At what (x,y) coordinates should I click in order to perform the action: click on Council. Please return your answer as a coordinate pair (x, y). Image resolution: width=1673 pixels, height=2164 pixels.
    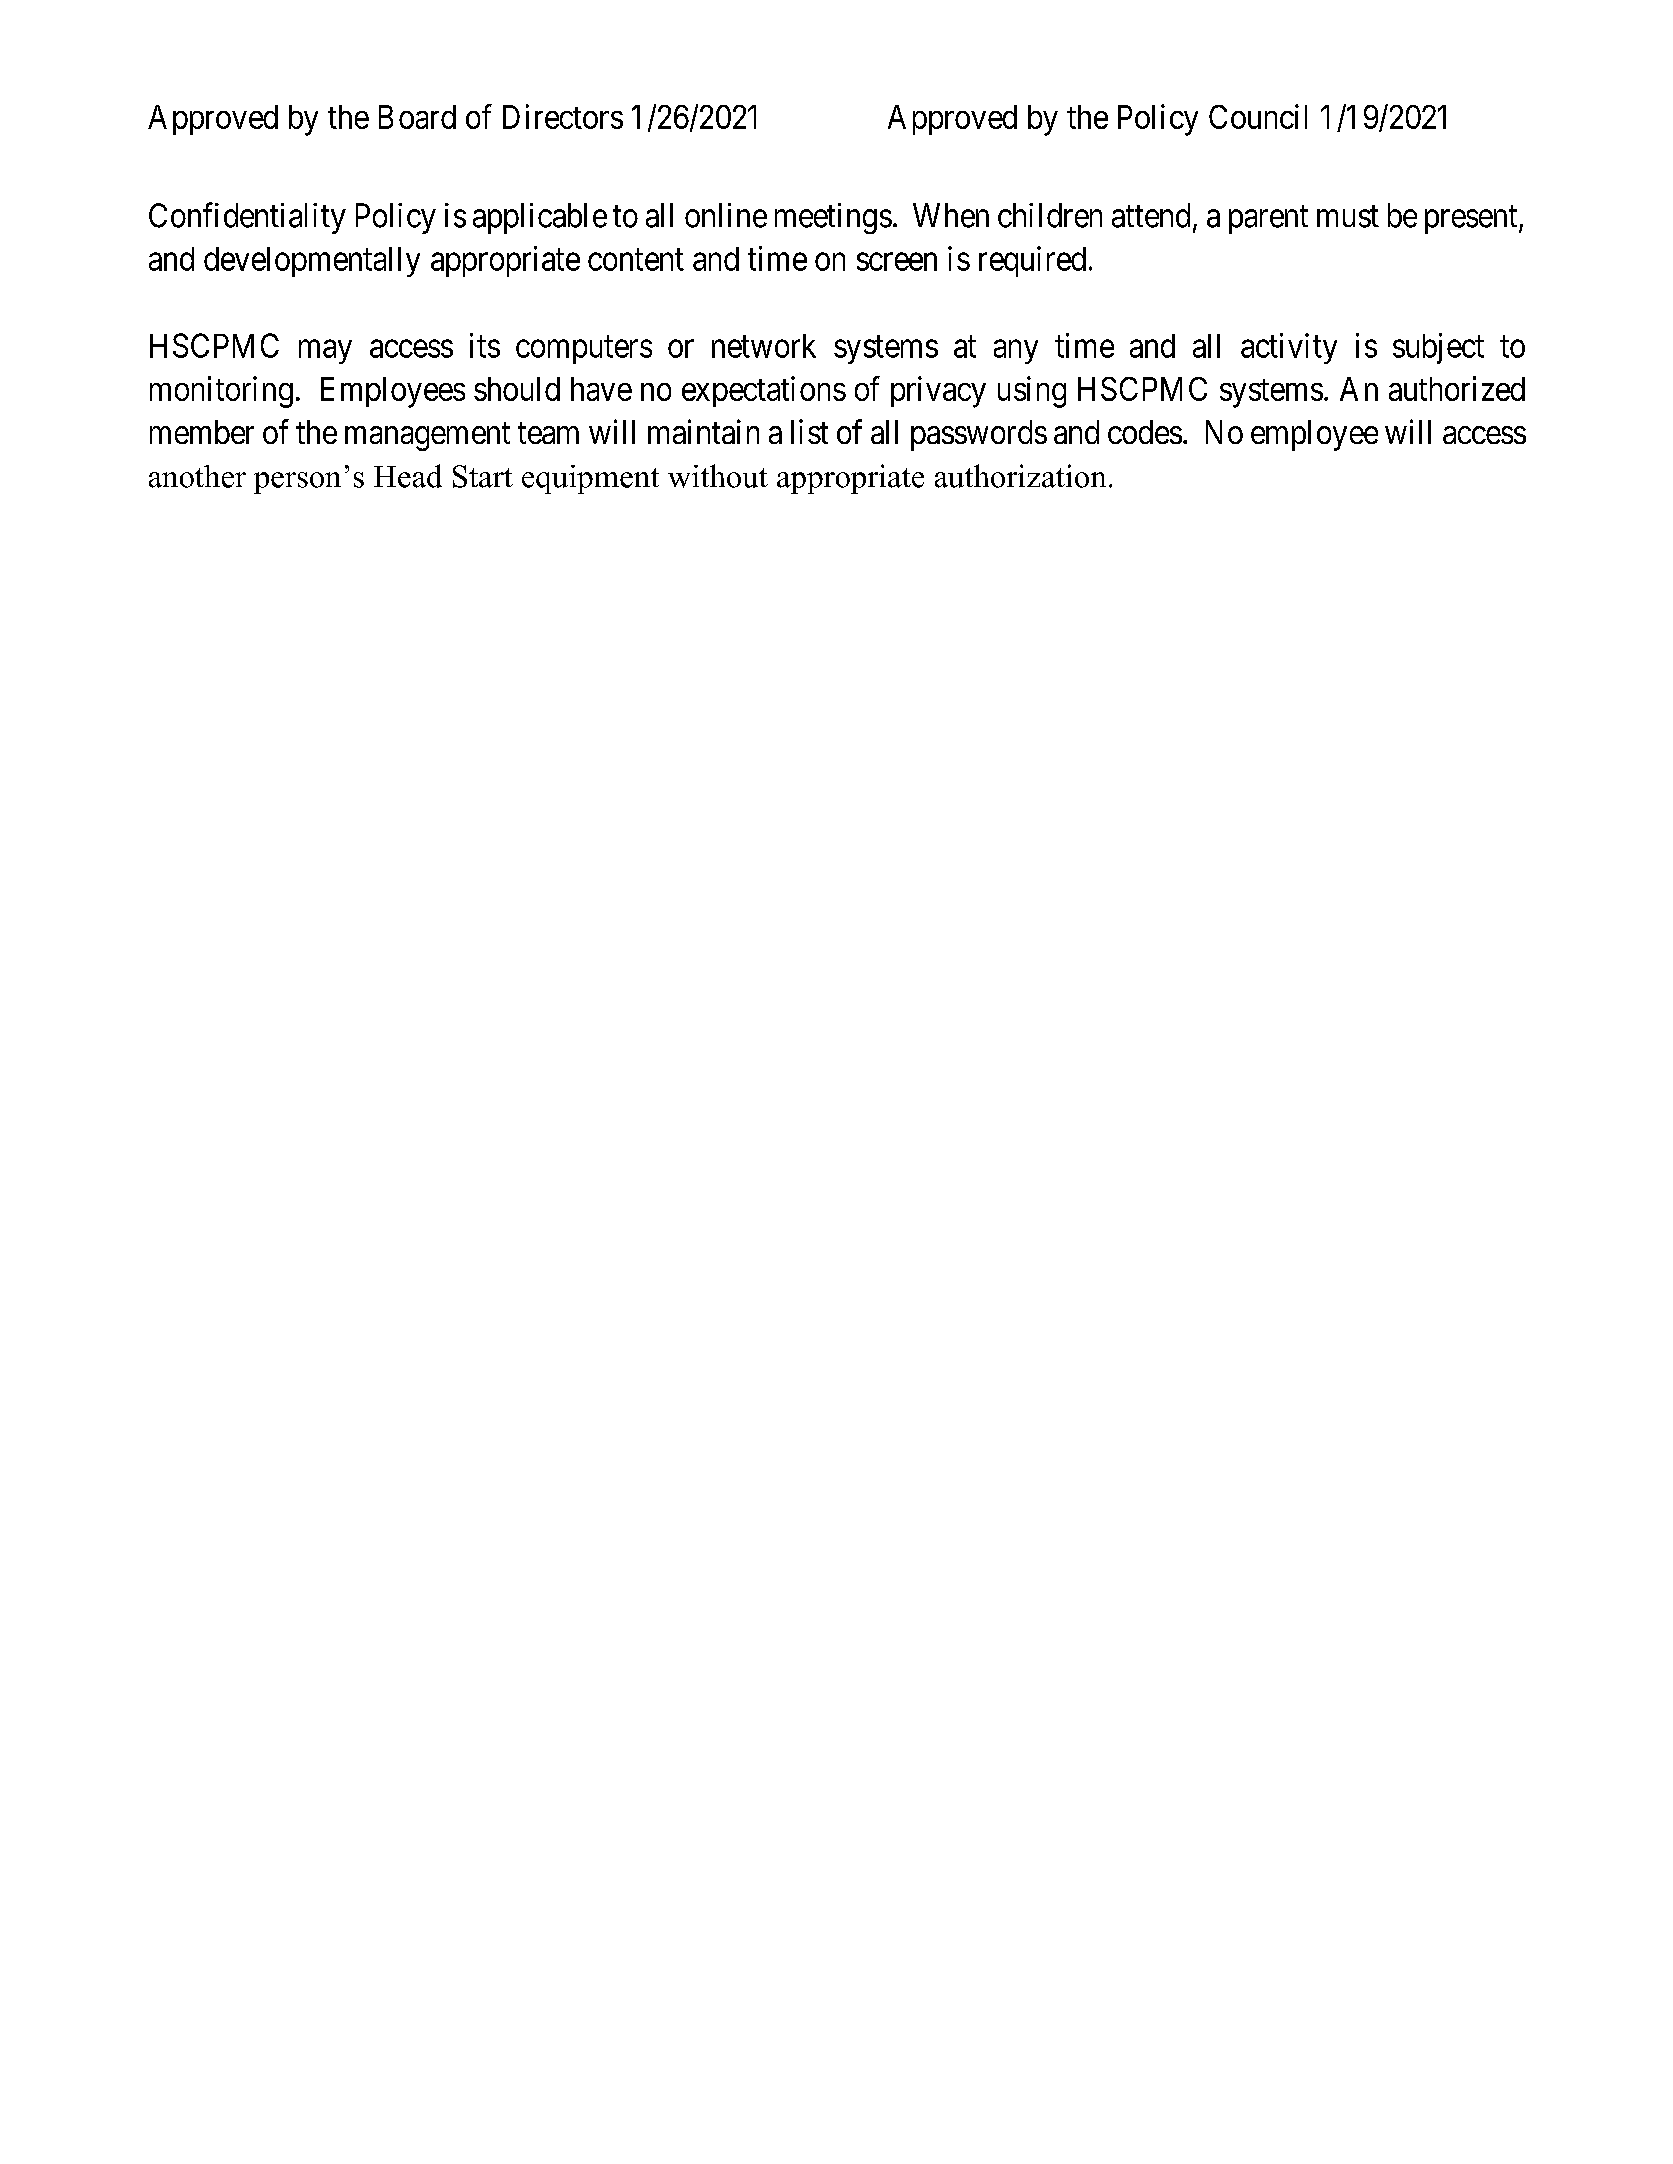
    Looking at the image, I should click on (1258, 116).
